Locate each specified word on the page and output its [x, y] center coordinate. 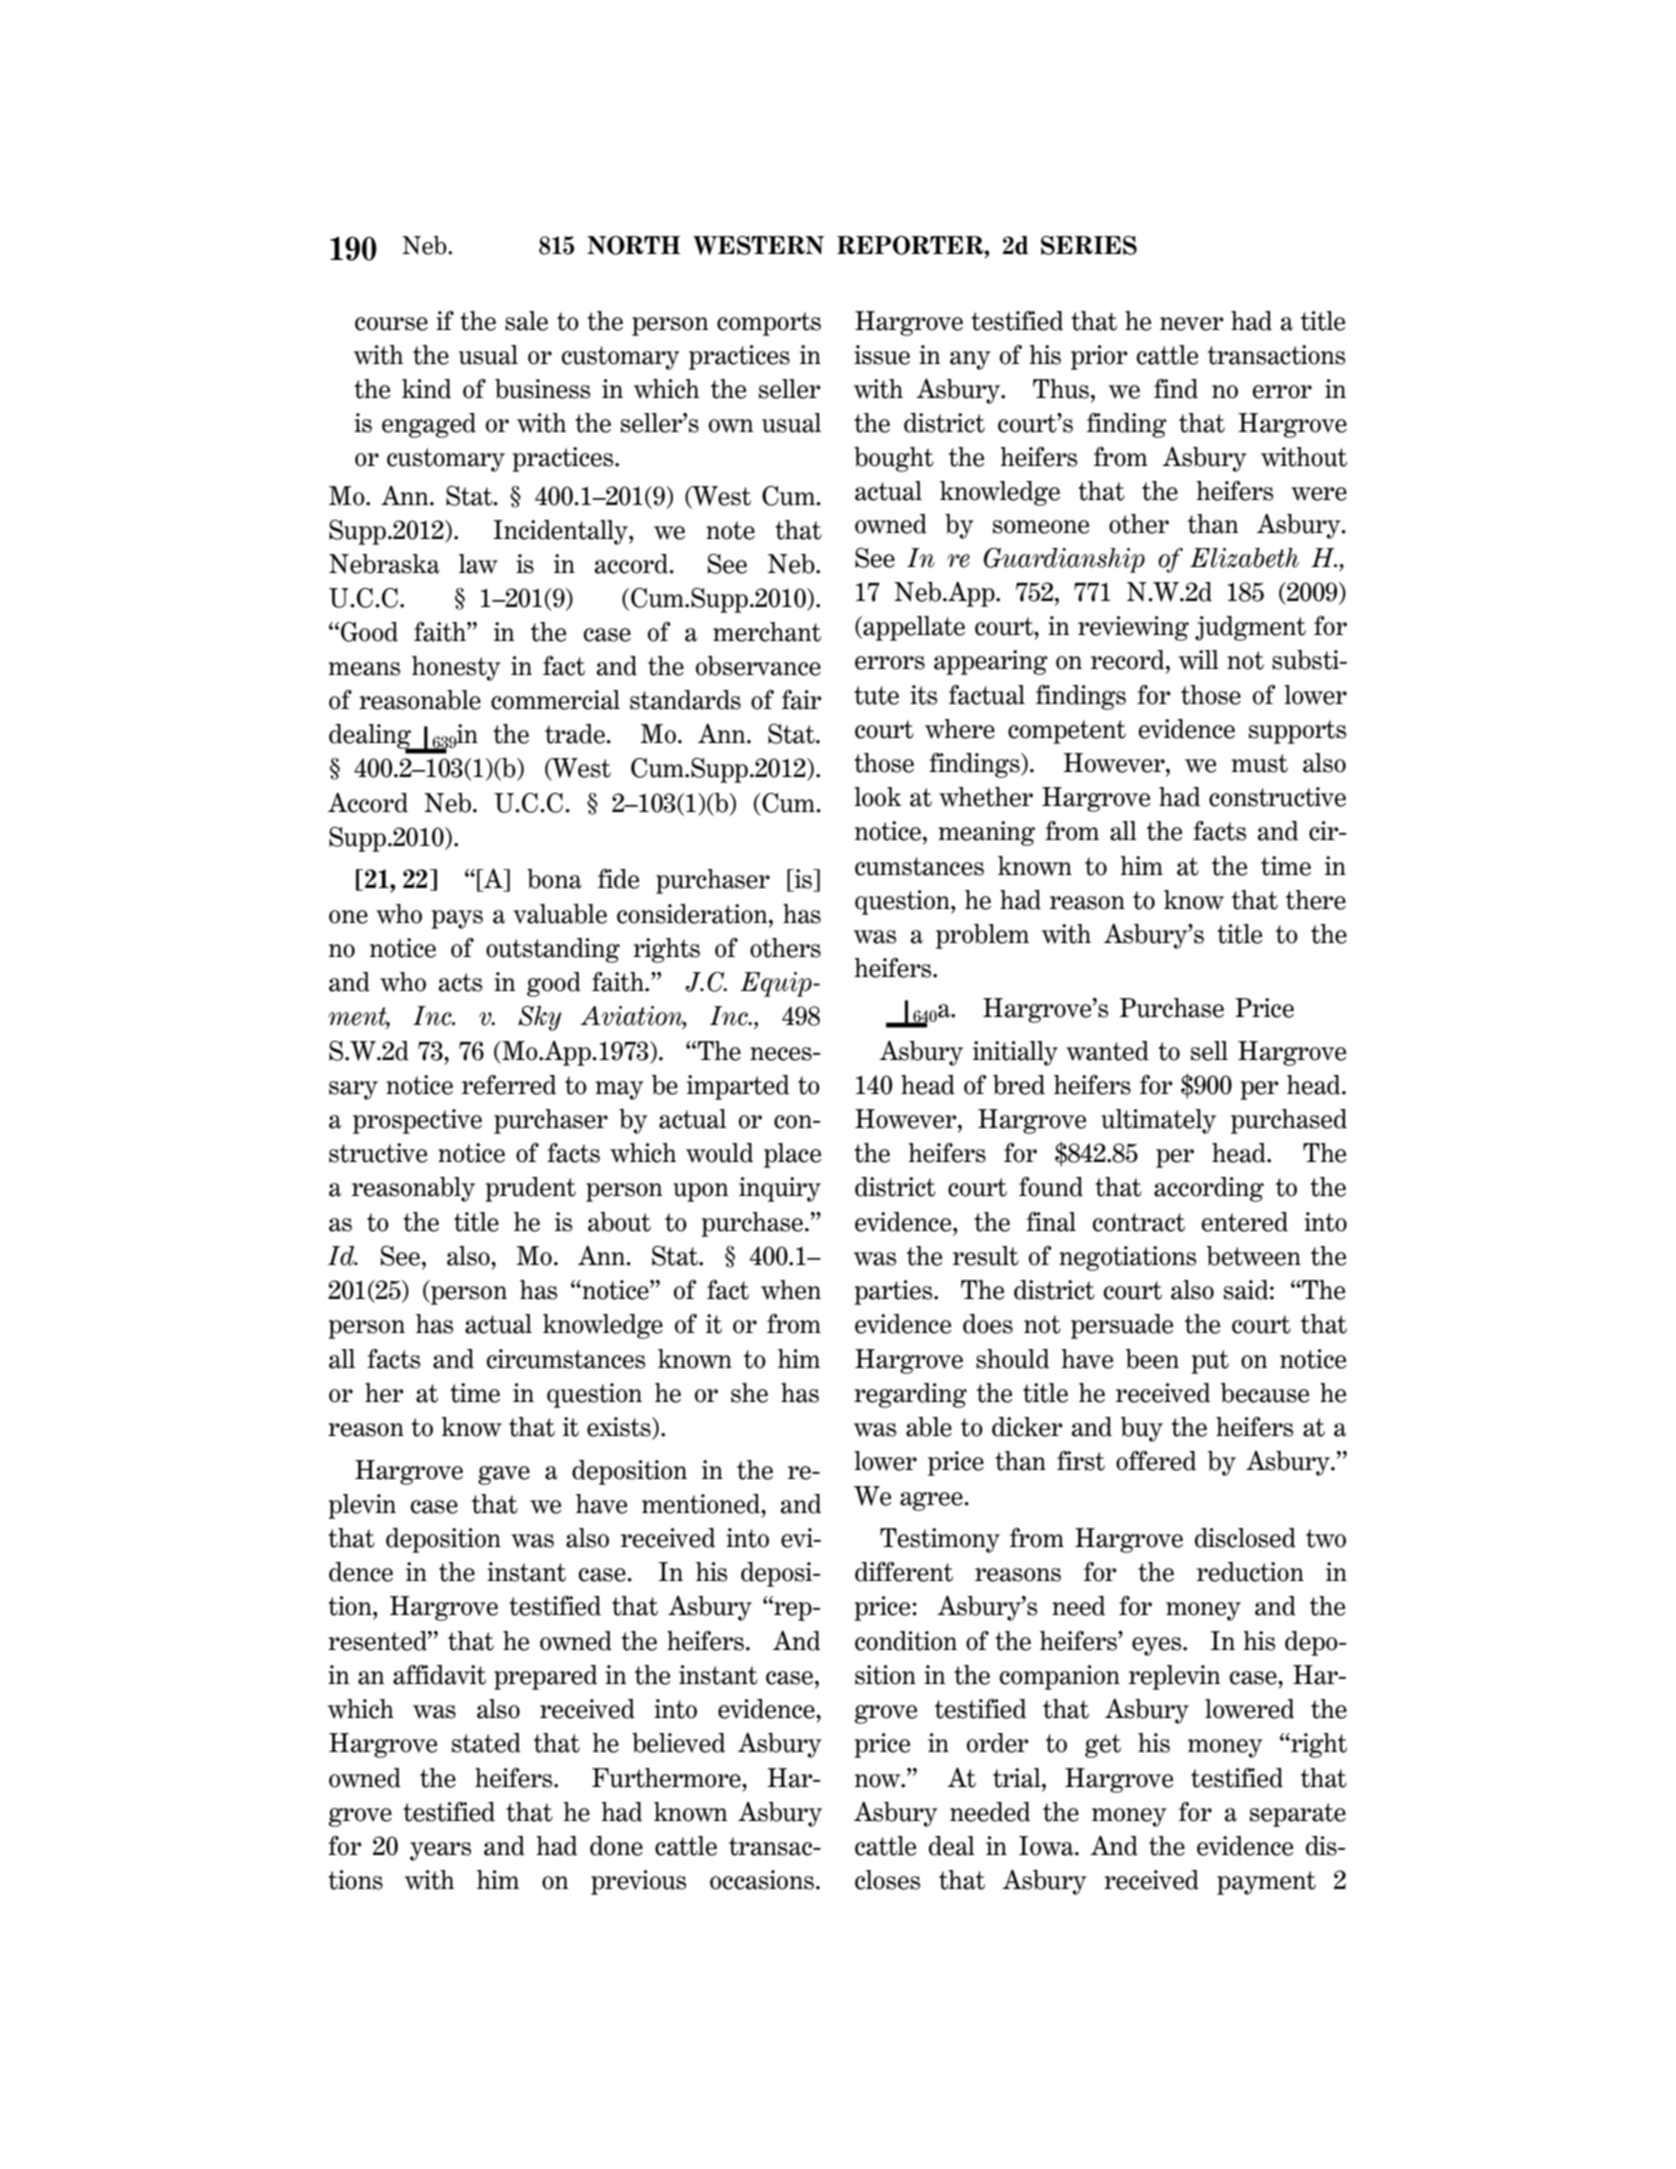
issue [882, 355]
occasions [762, 1880]
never [1192, 324]
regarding [910, 1395]
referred [509, 1085]
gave [504, 1475]
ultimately [1158, 1121]
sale [526, 321]
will [1199, 660]
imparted [738, 1087]
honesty [456, 668]
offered [1156, 1461]
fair [802, 700]
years [440, 1851]
